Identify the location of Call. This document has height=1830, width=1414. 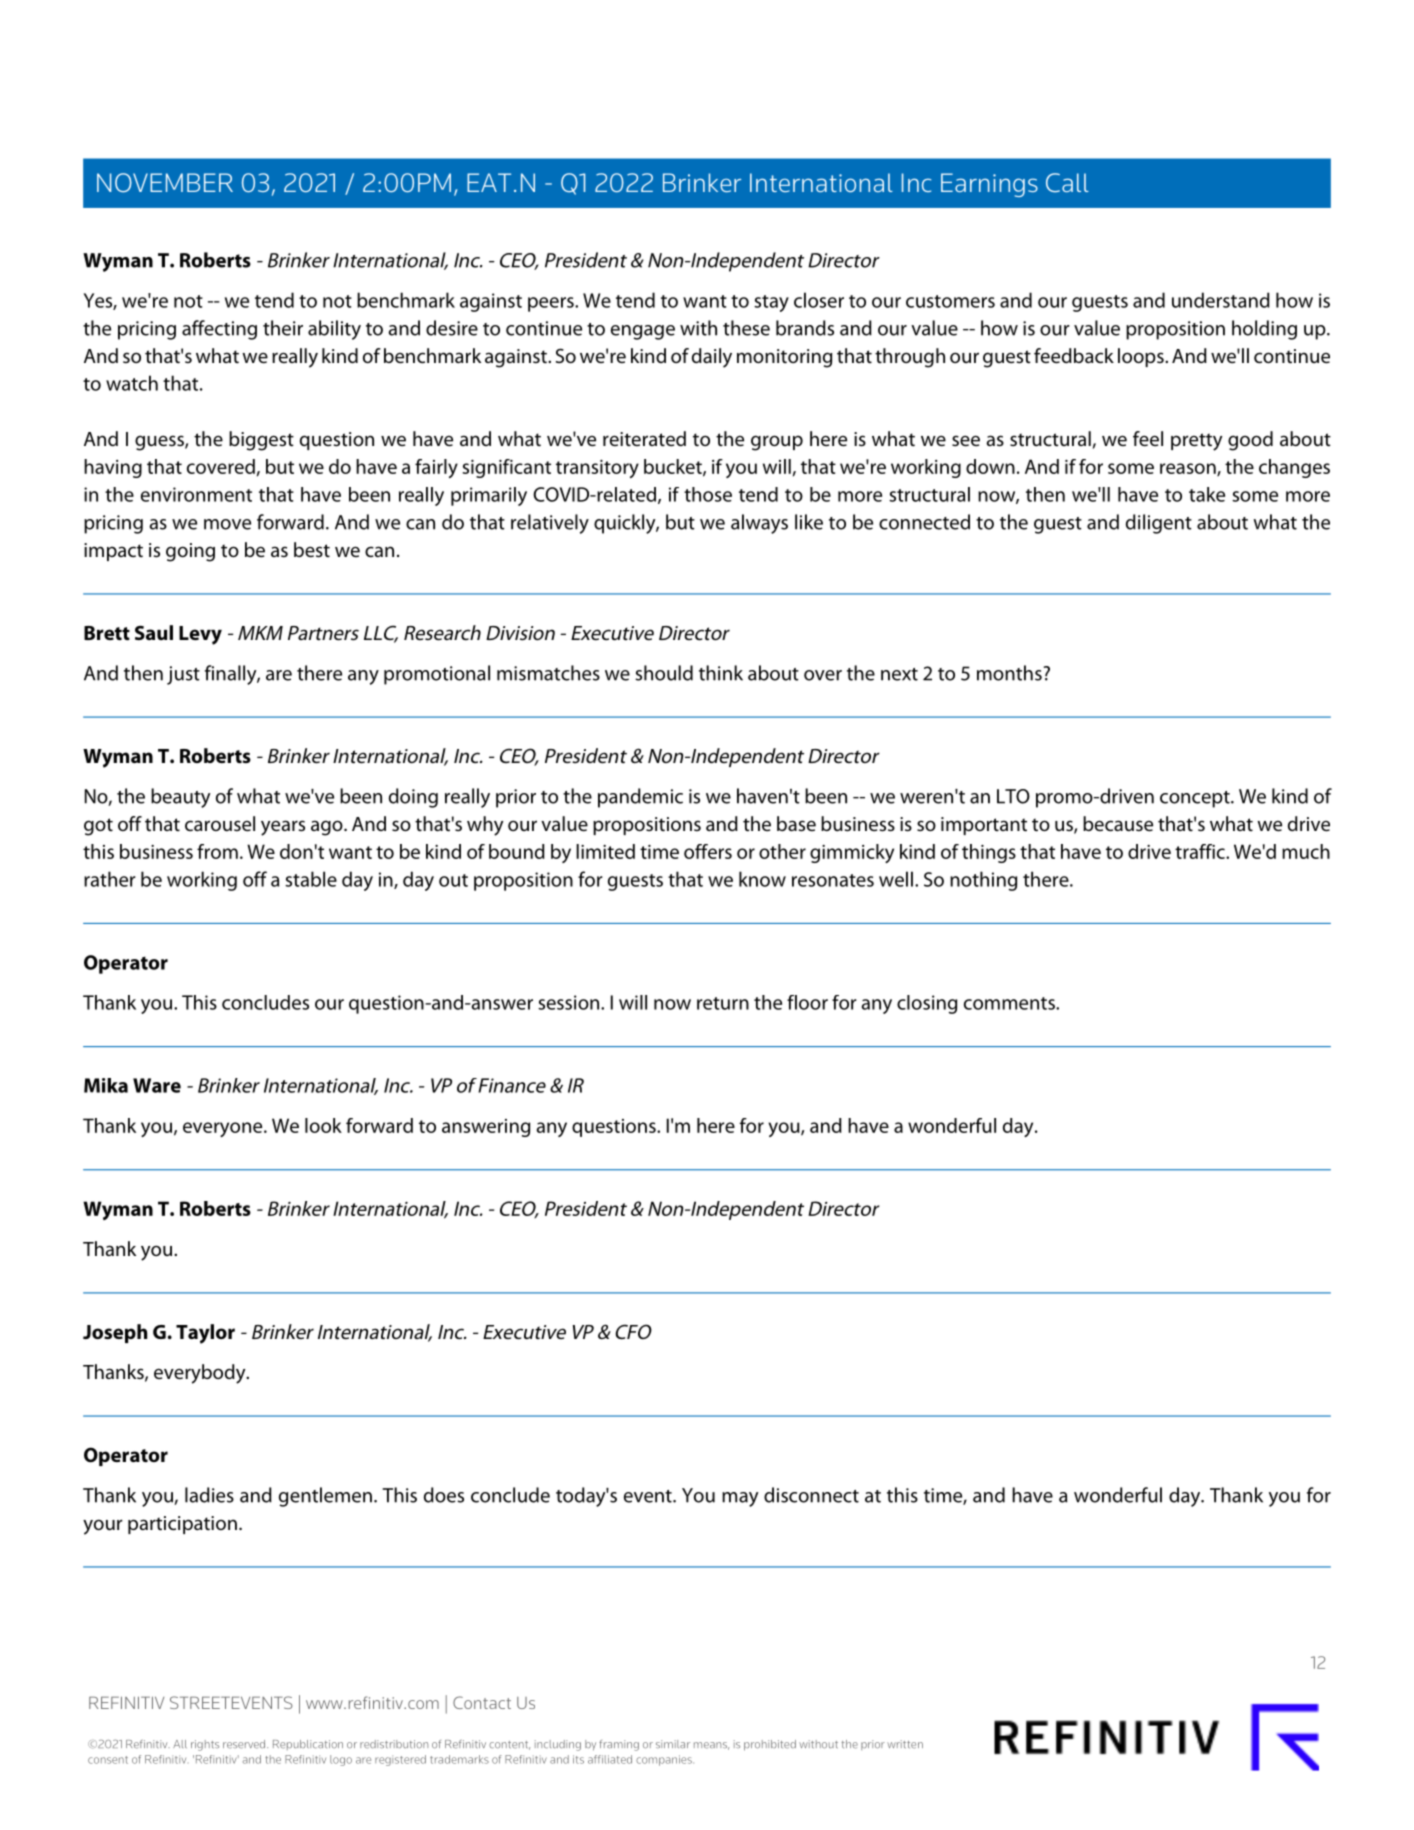
(1067, 182).
